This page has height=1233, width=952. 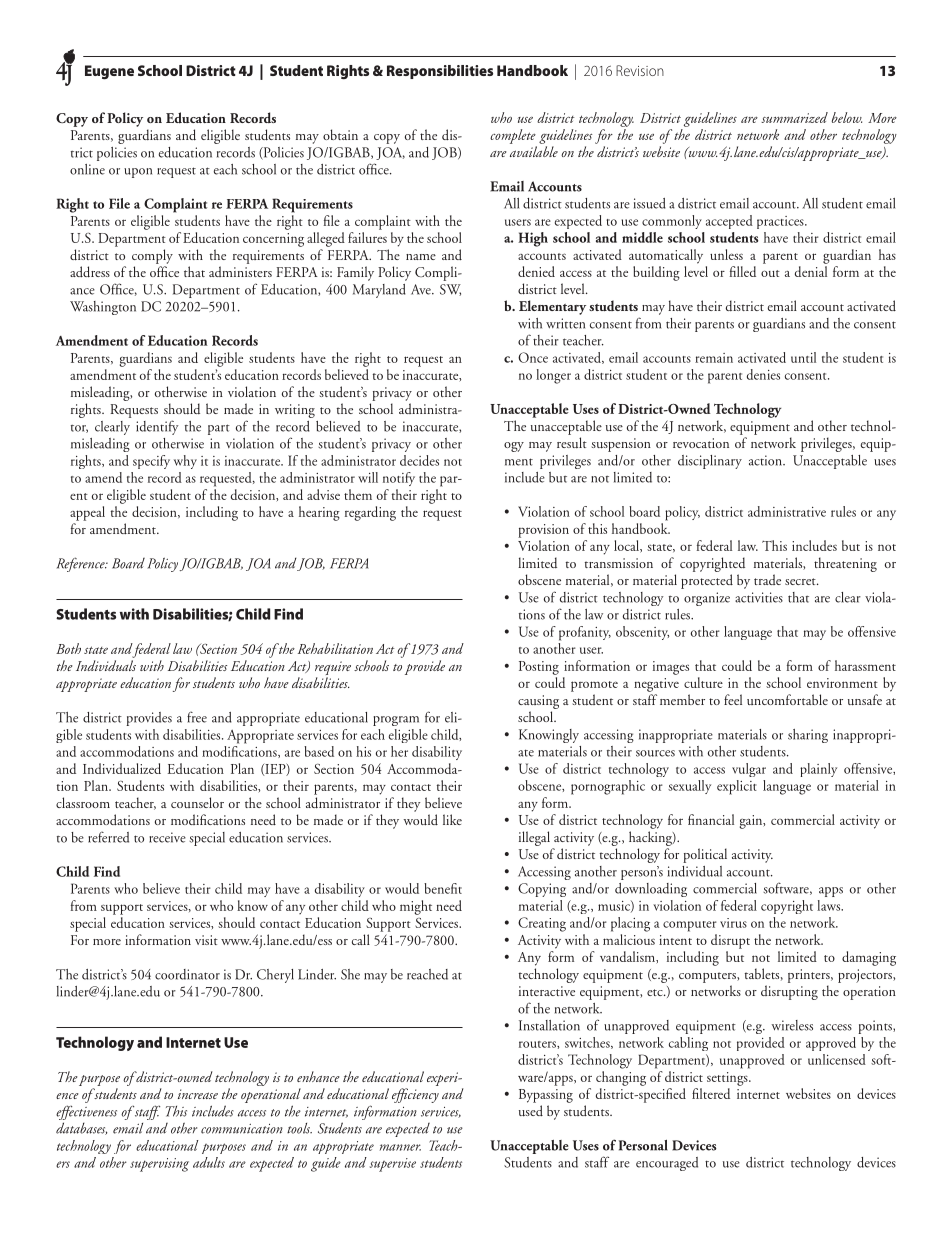 What do you see at coordinates (443, 888) in the page?
I see `benefit` at bounding box center [443, 888].
